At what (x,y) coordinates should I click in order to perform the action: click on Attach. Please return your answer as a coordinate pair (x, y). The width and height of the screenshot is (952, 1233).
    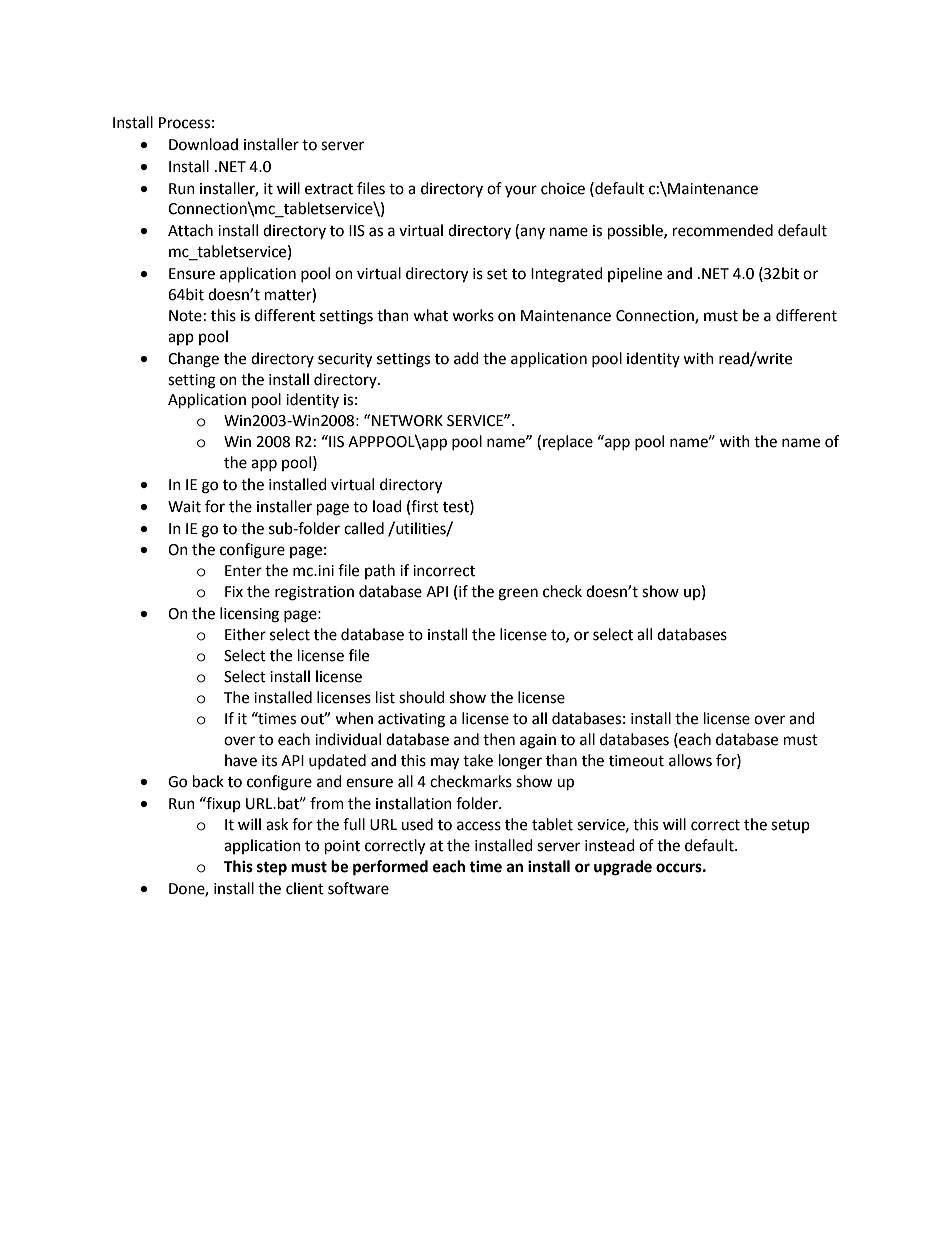
    Looking at the image, I should click on (190, 230).
